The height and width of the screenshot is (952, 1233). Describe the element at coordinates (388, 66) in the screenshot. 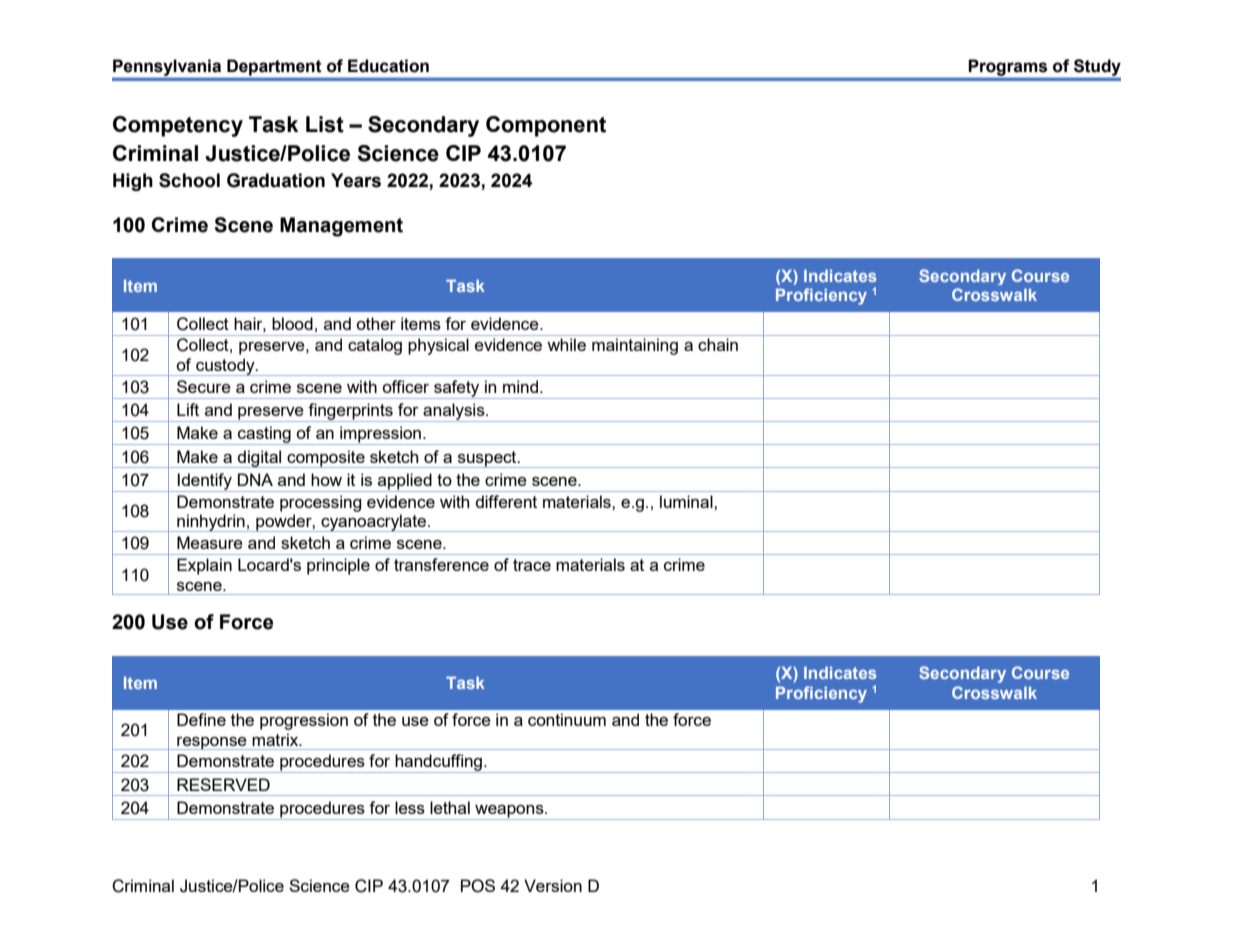

I see `Education` at that location.
